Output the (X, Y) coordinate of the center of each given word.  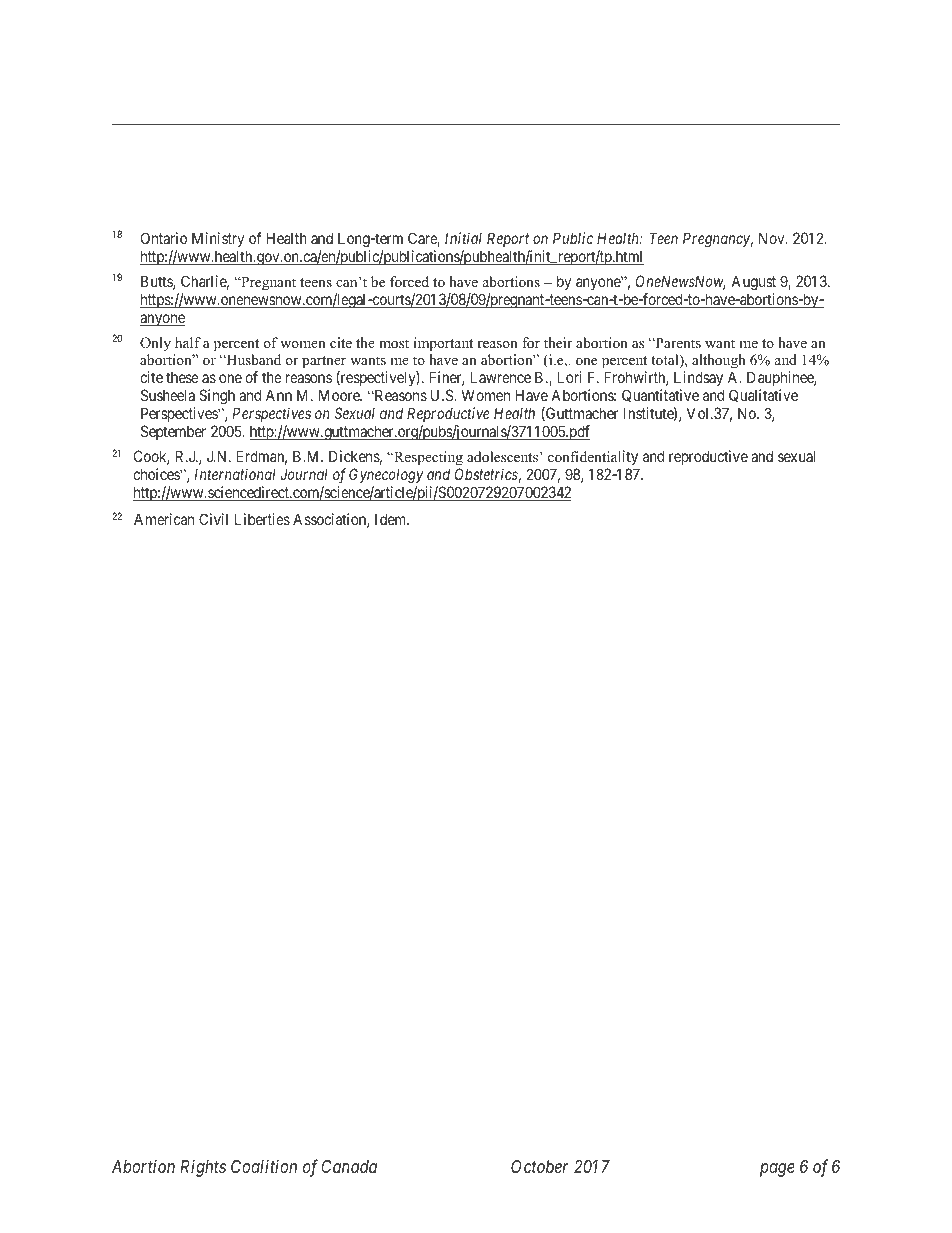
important (443, 344)
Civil (213, 519)
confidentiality (593, 457)
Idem (392, 519)
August (753, 283)
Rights (203, 1168)
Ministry (218, 239)
